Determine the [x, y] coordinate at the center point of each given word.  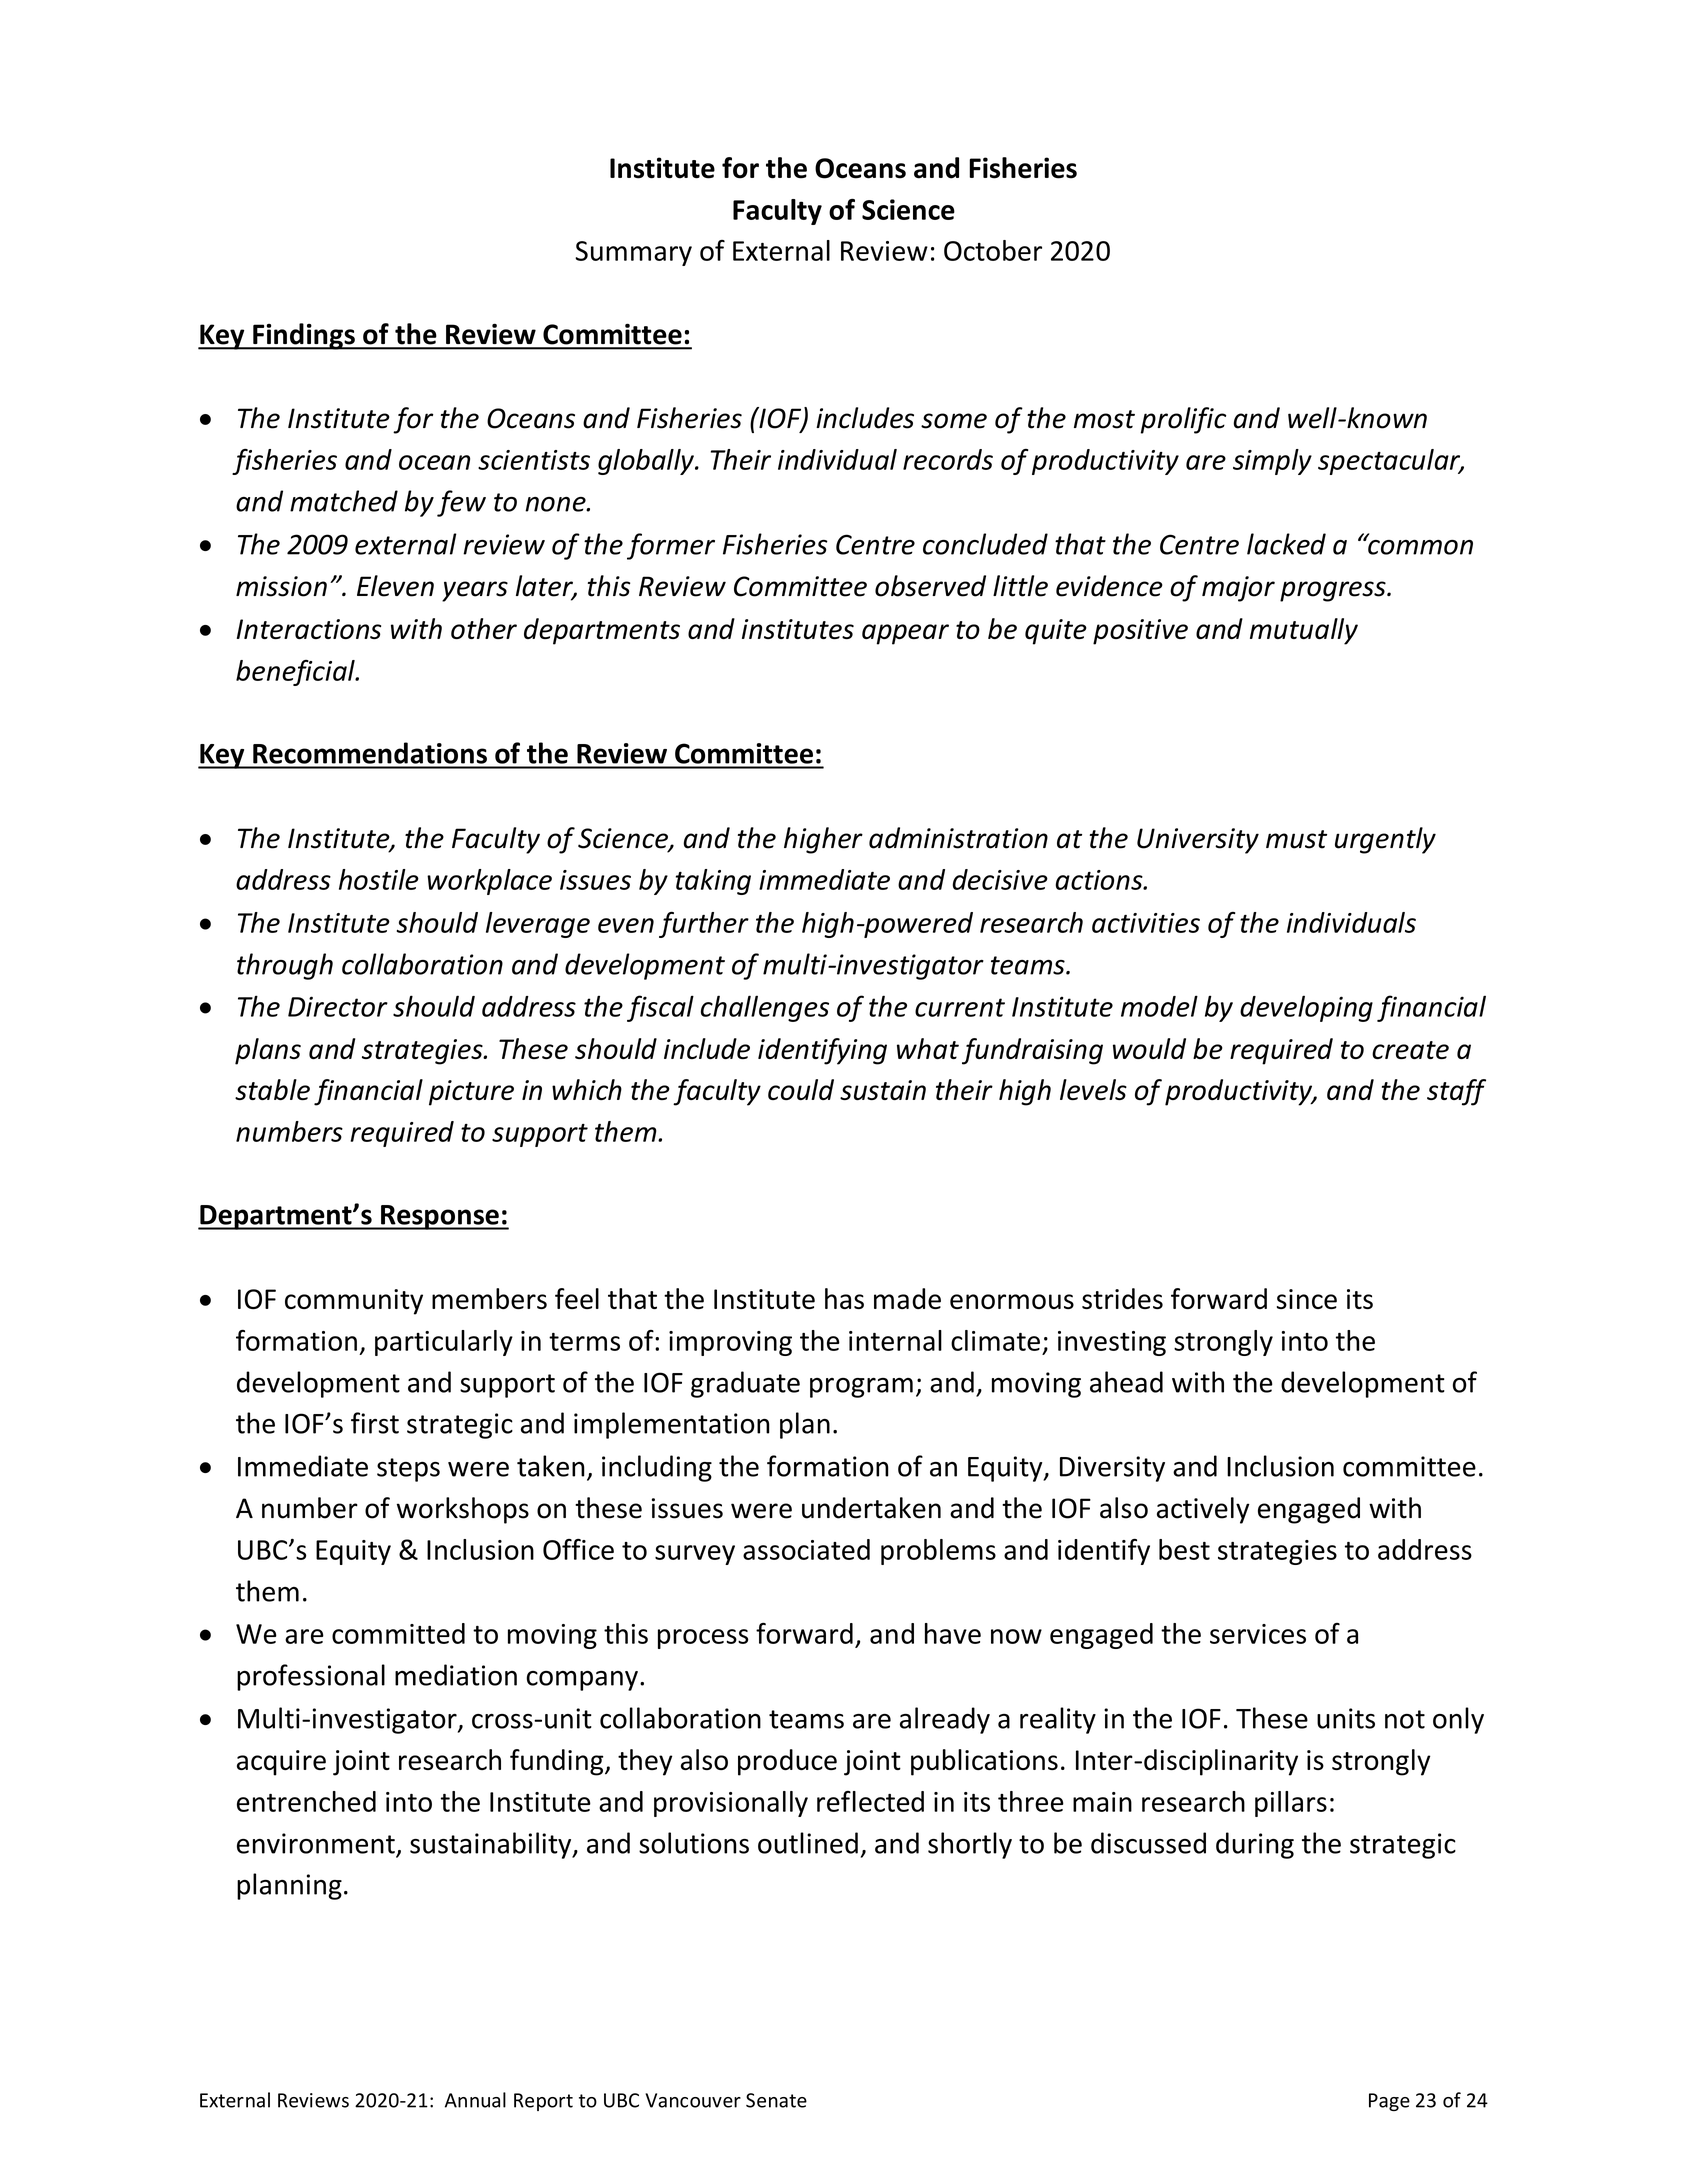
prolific [1183, 420]
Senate [776, 2100]
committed [398, 1633]
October [993, 250]
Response [440, 1217]
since [1307, 1299]
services [1258, 1634]
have [953, 1633]
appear [905, 634]
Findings [304, 336]
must [1296, 839]
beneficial [296, 673]
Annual [475, 2100]
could [801, 1089]
